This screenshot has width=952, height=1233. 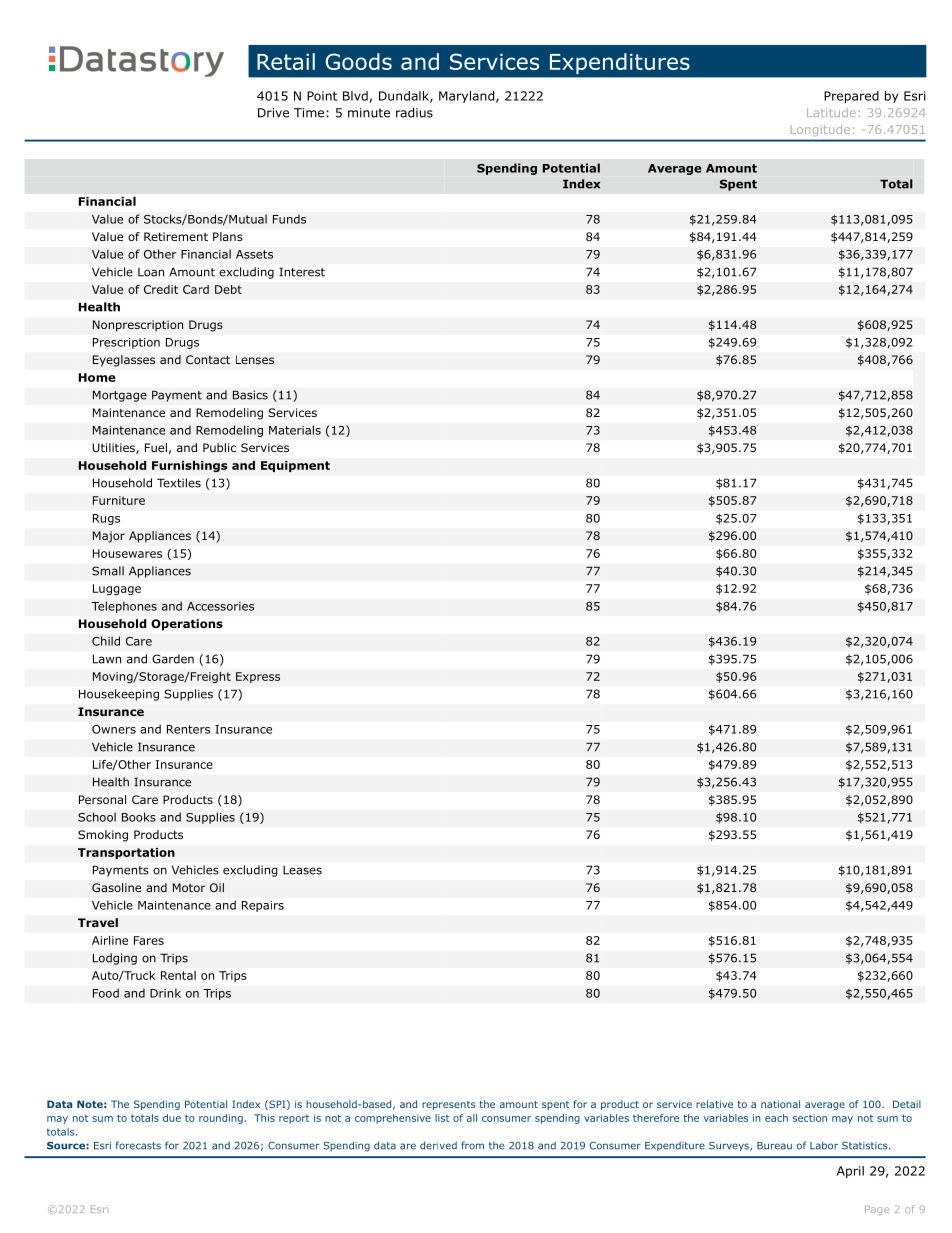 I want to click on Prepared, so click(x=851, y=97).
